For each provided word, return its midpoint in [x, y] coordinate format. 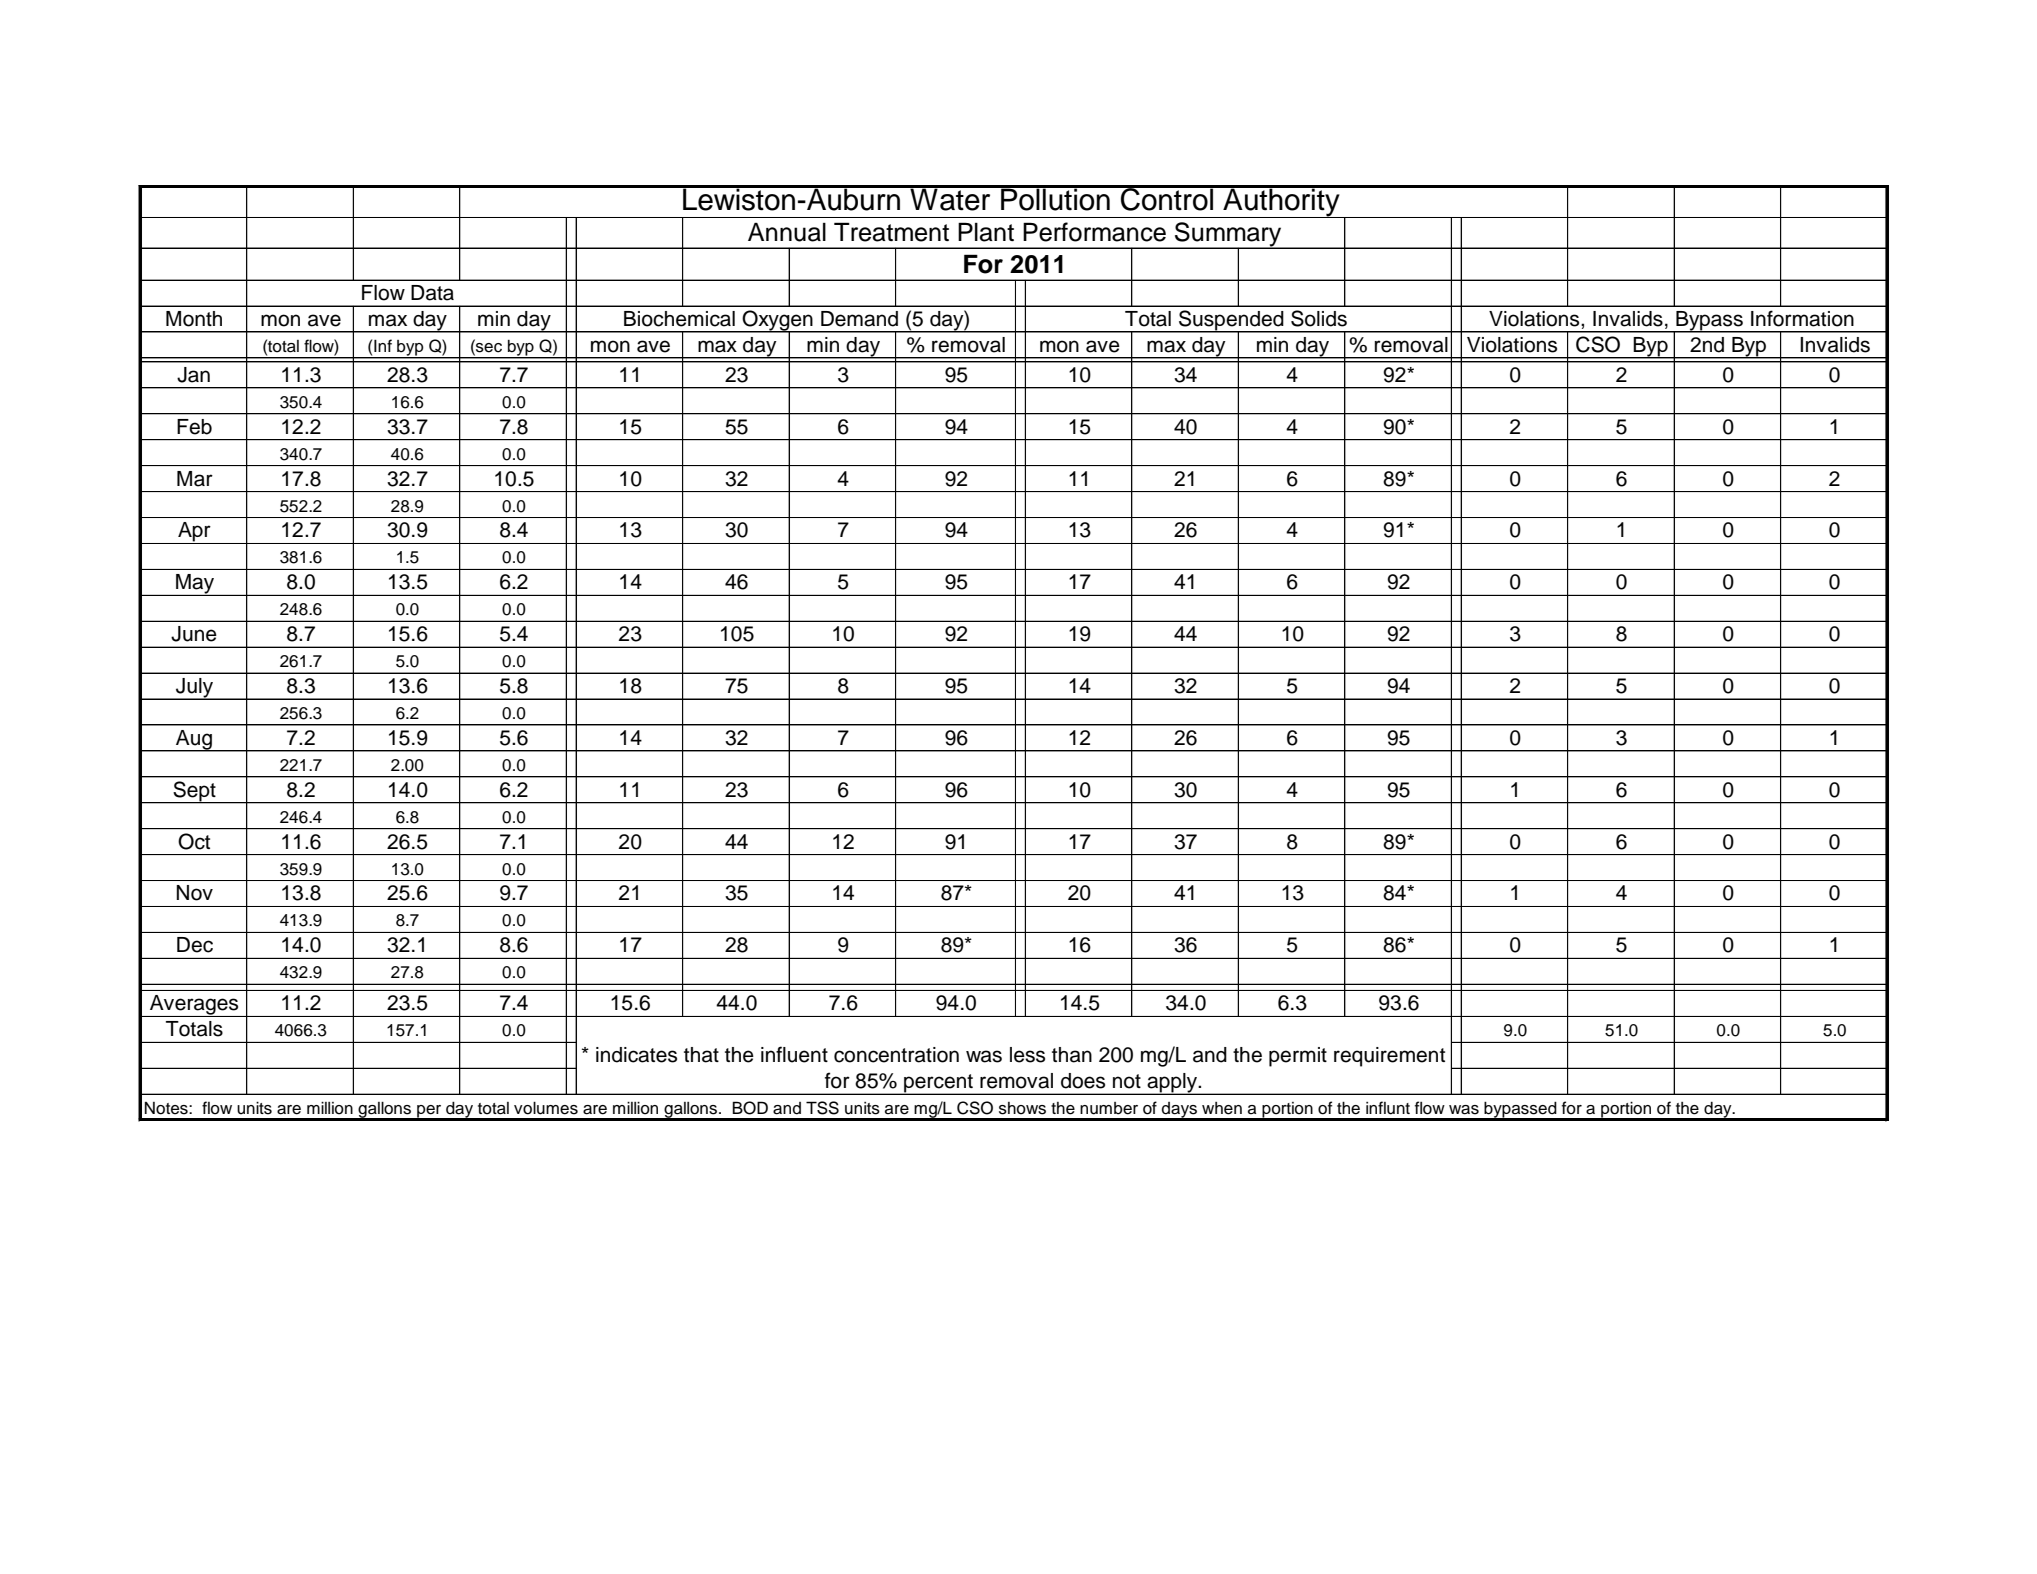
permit [1298, 1057]
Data [432, 293]
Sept [194, 792]
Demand [859, 319]
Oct [194, 841]
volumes [546, 1108]
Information [1802, 318]
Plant [986, 232]
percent [938, 1084]
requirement [1389, 1057]
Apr [194, 533]
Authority [1281, 202]
